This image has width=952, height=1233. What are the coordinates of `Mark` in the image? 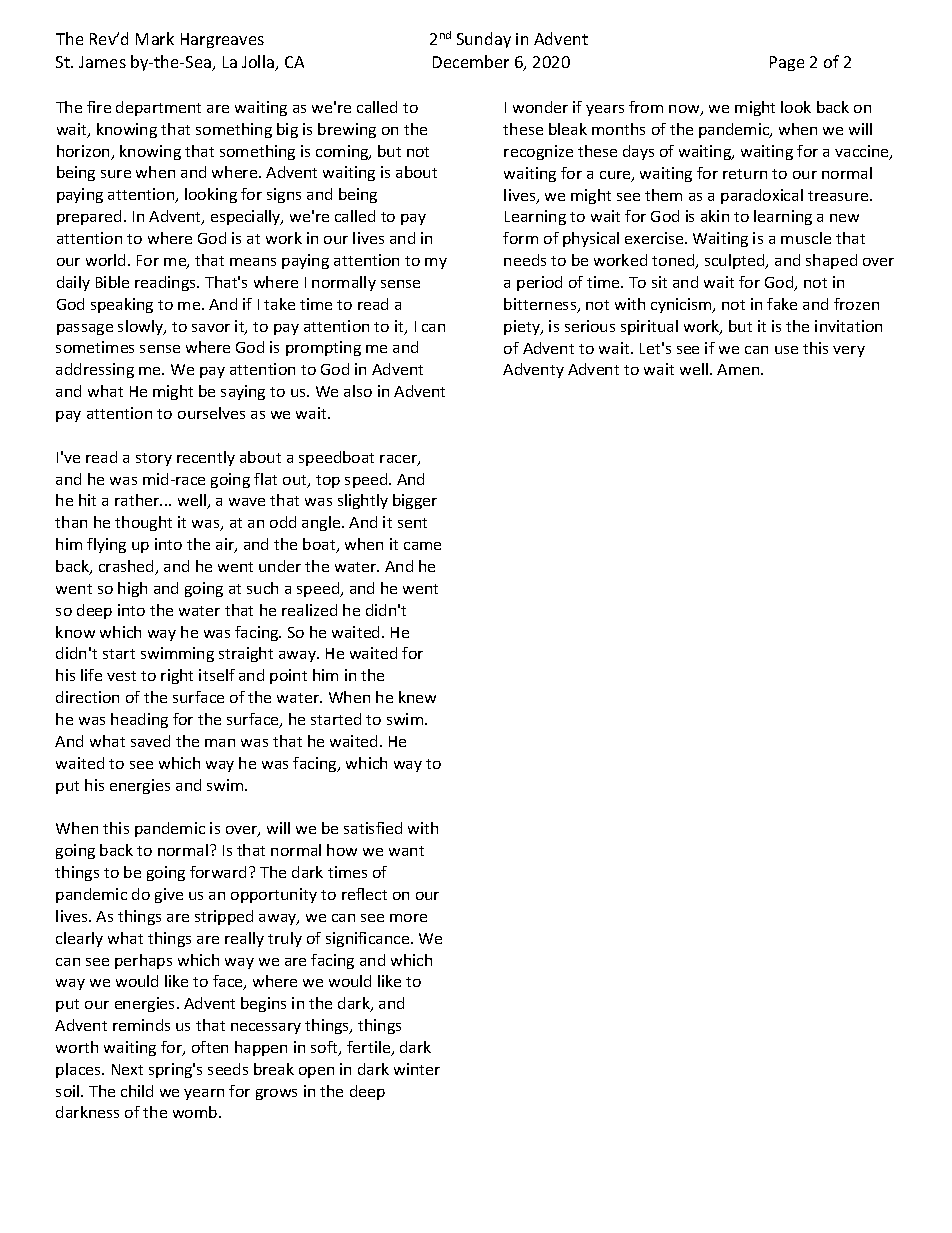 It's located at (155, 38).
